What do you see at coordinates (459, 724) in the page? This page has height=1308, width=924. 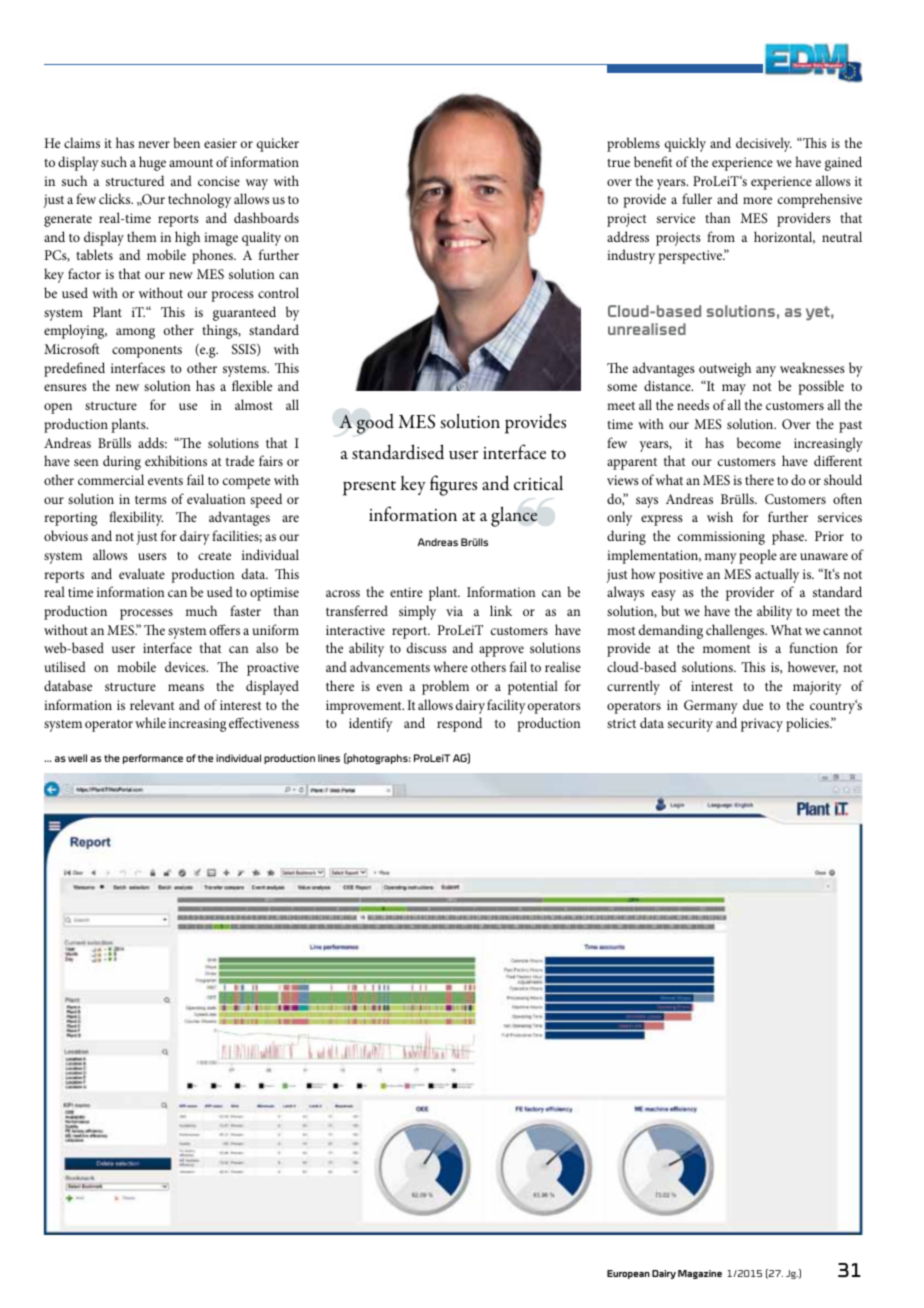 I see `respond` at bounding box center [459, 724].
